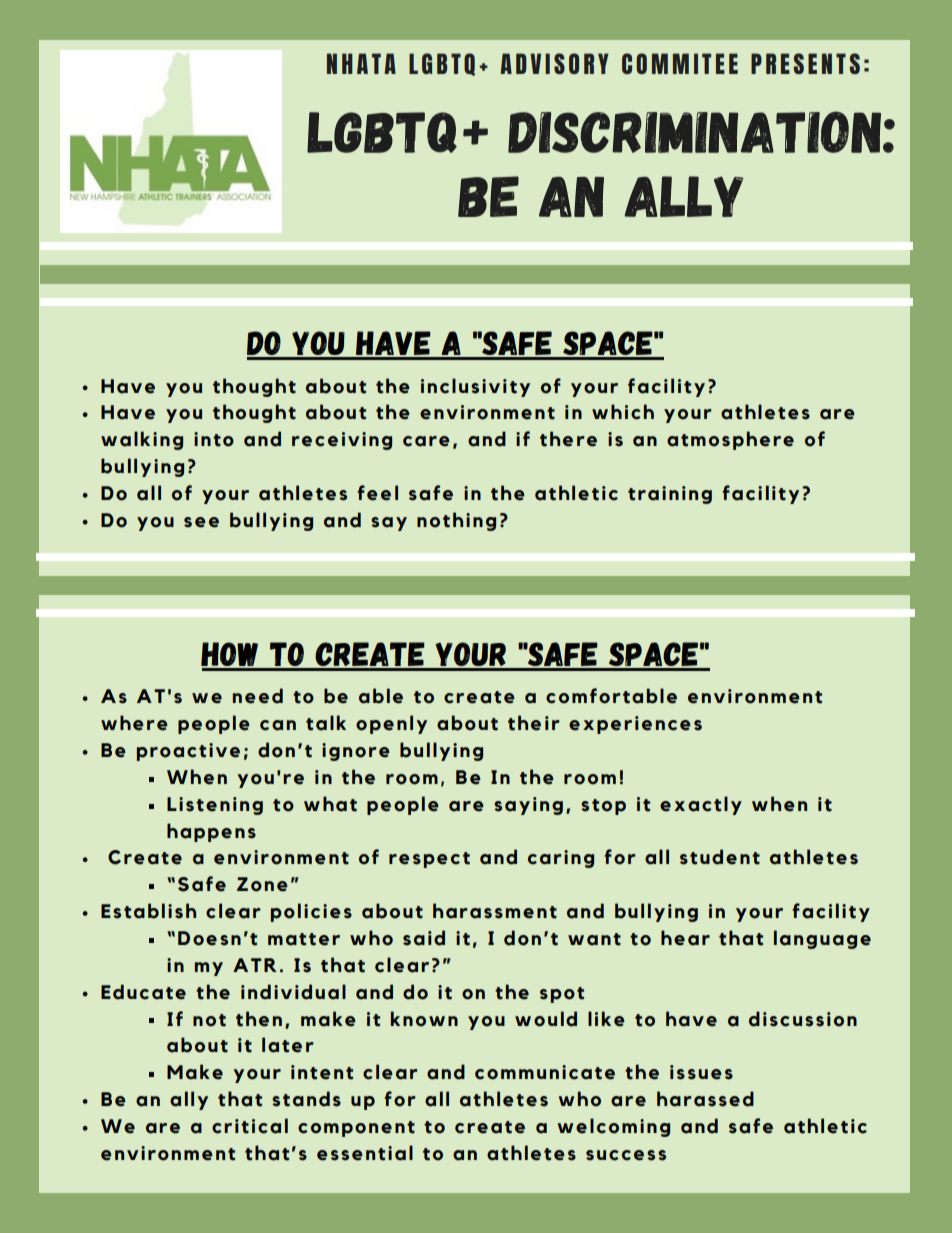  Describe the element at coordinates (685, 938) in the document. I see `hear` at that location.
